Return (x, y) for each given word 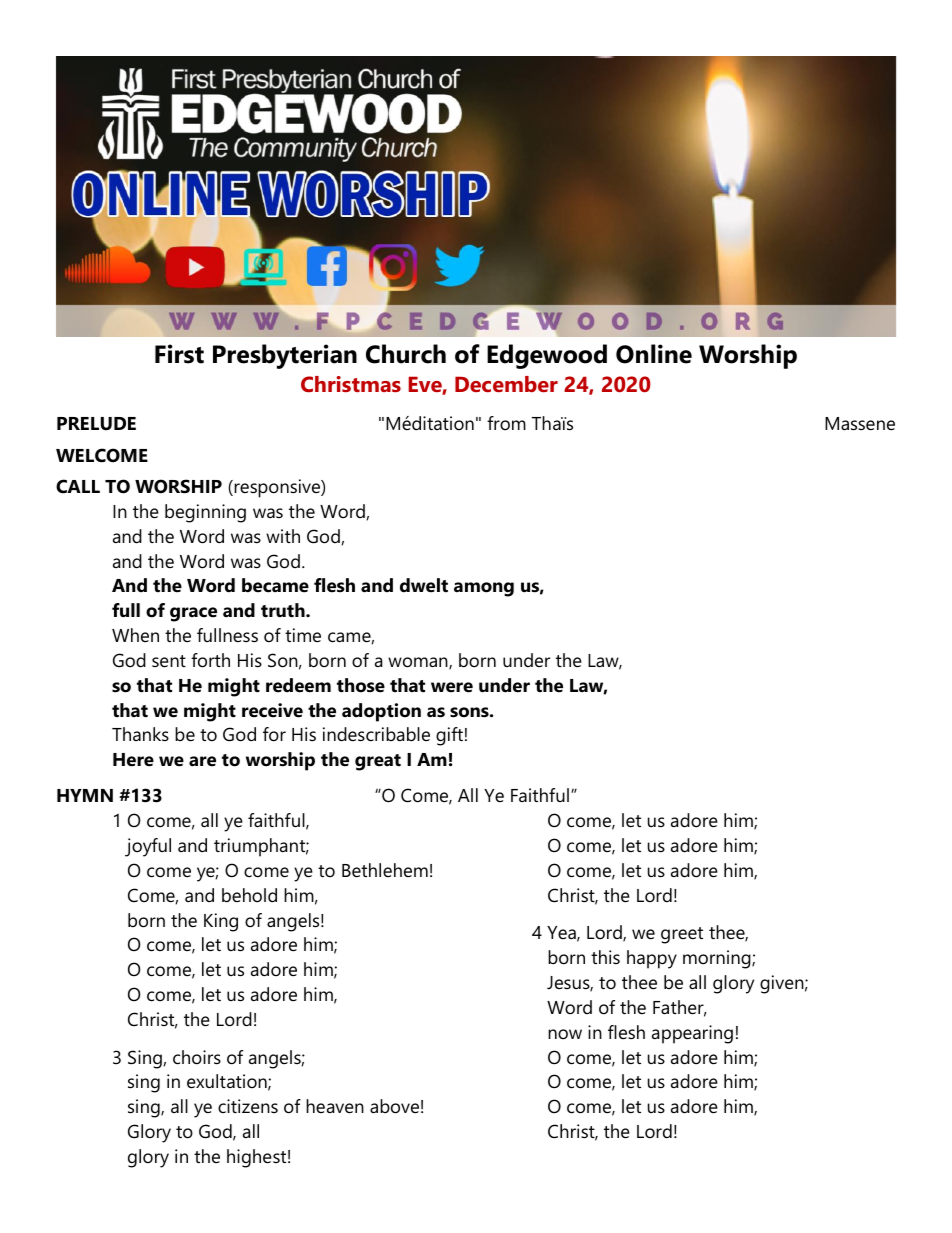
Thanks (140, 734)
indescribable (376, 734)
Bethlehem (385, 870)
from (506, 423)
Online (654, 354)
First (179, 354)
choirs (197, 1057)
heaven (335, 1106)
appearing (692, 1034)
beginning (205, 513)
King (221, 922)
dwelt (424, 585)
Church (406, 354)
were (452, 687)
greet (682, 935)
